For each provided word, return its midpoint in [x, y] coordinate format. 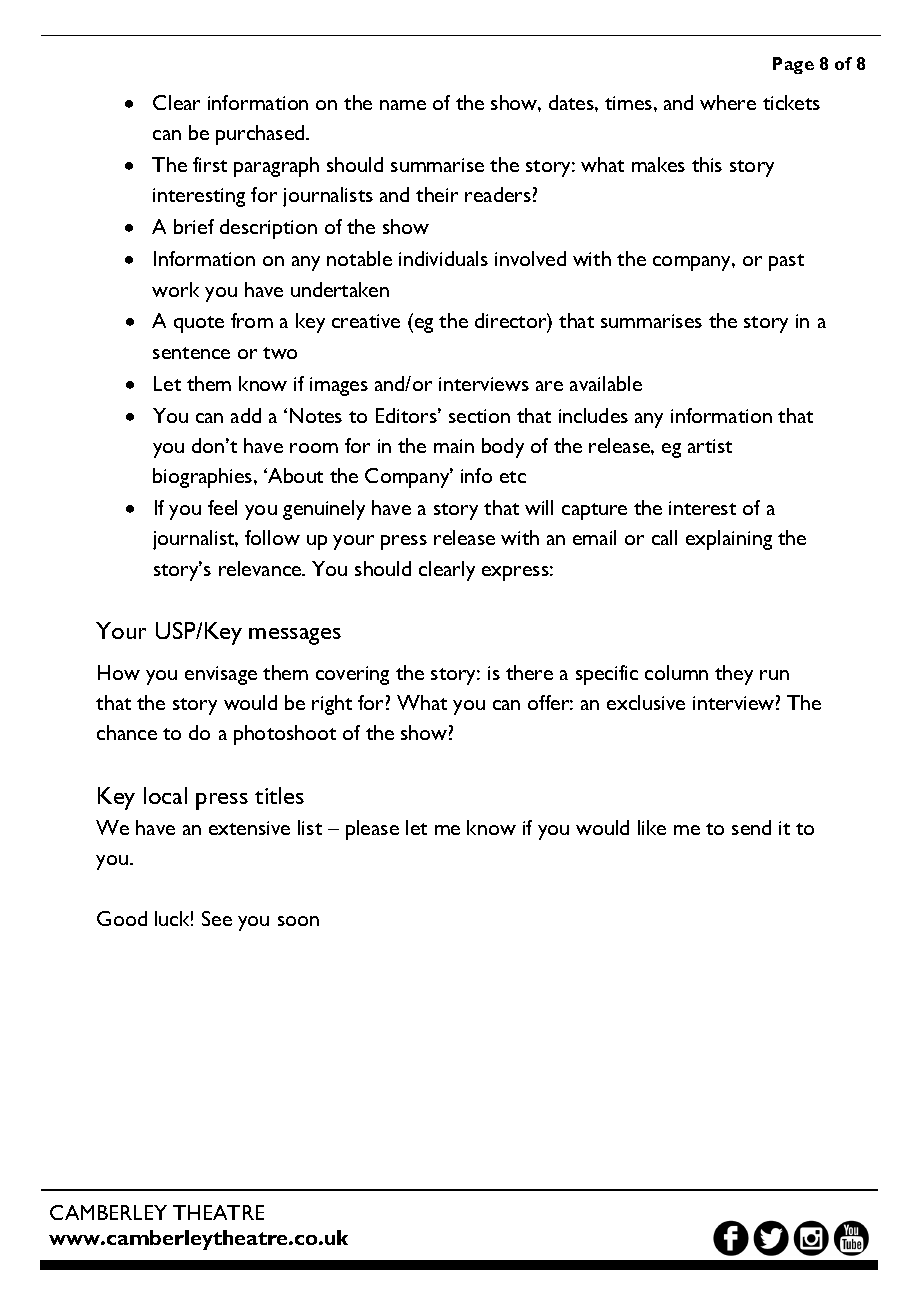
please [372, 830]
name [403, 105]
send [751, 827]
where [728, 102]
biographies [204, 478]
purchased [261, 135]
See [217, 918]
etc [513, 477]
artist [710, 446]
